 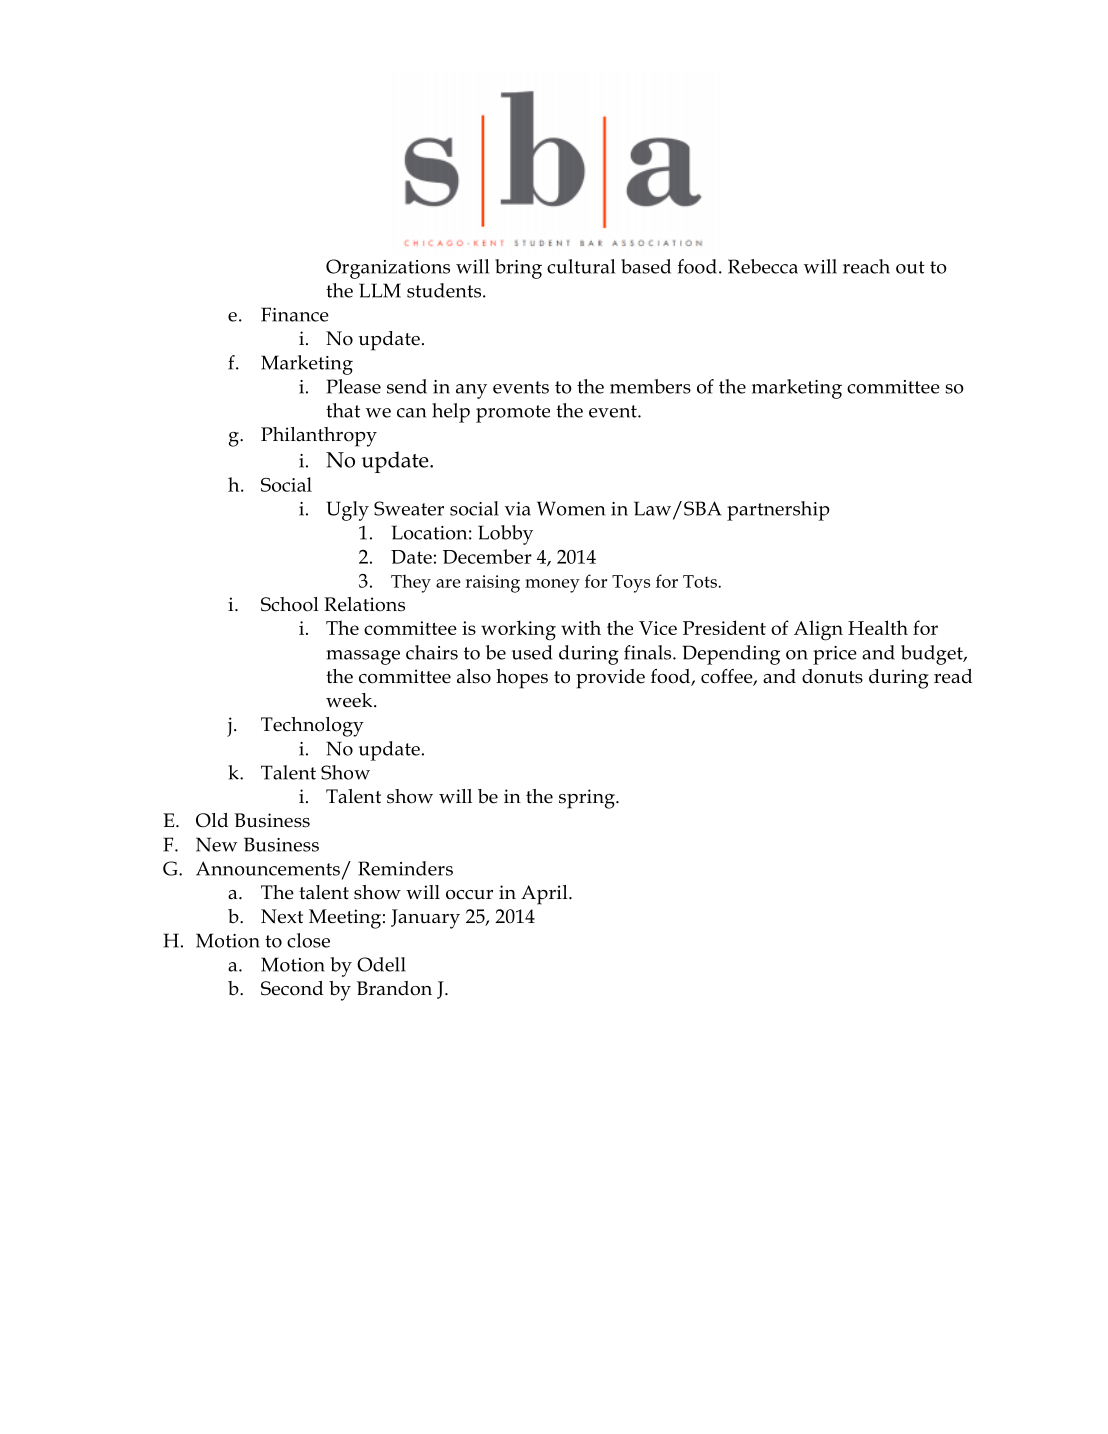 What do you see at coordinates (866, 266) in the document?
I see `reach` at bounding box center [866, 266].
